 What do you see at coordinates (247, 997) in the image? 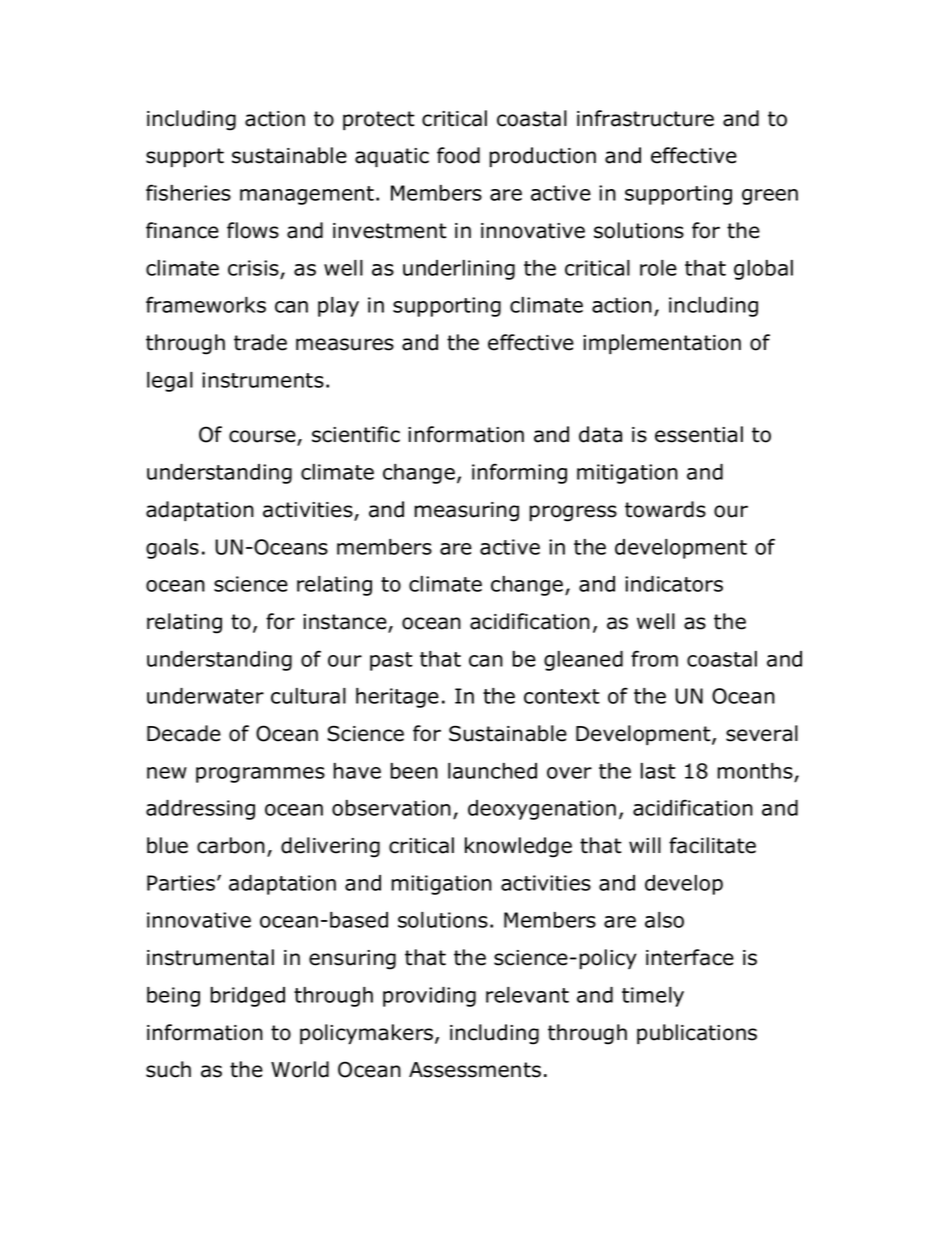
I see `bridged` at bounding box center [247, 997].
